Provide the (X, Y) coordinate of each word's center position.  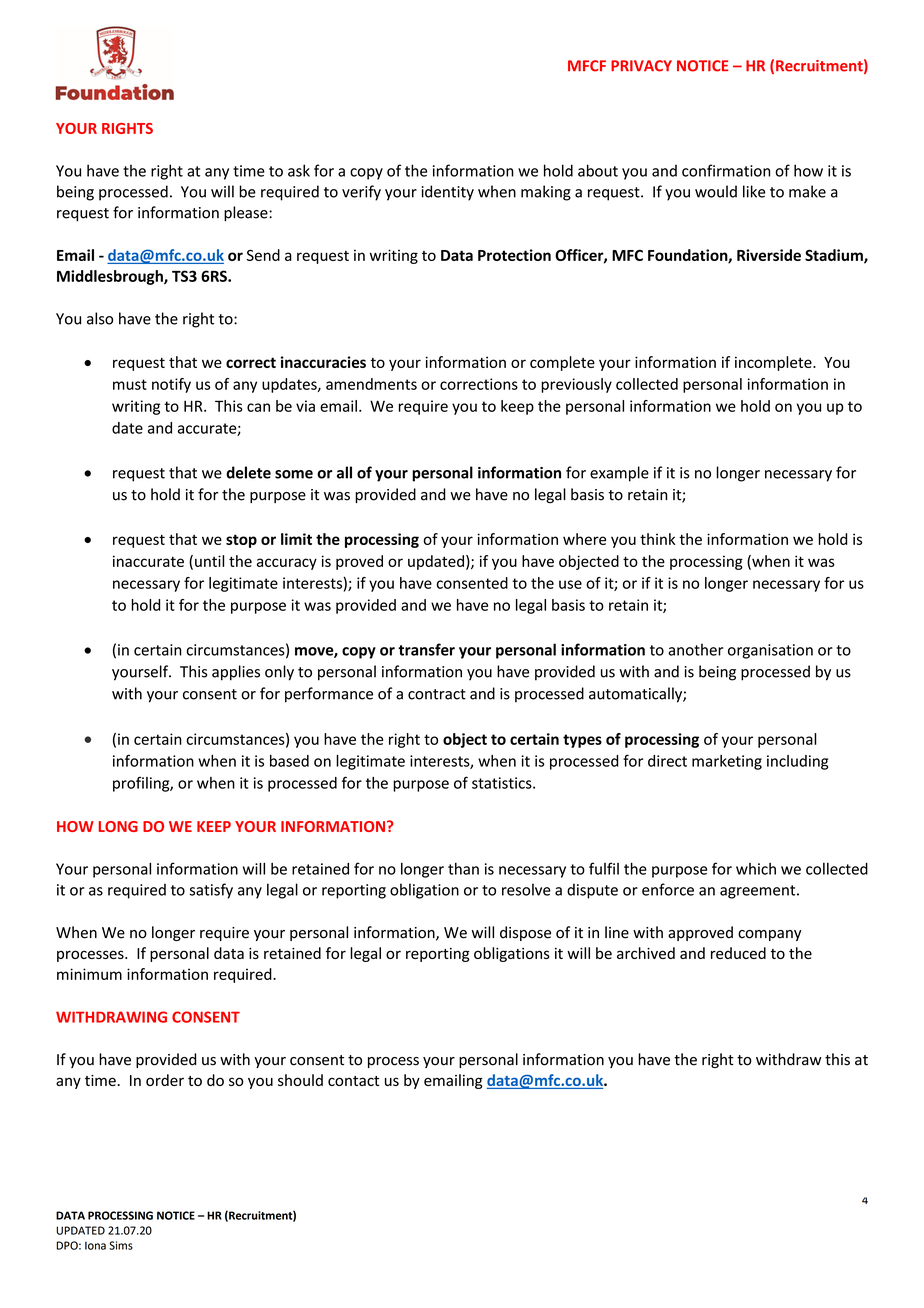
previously (576, 385)
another (696, 649)
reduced (738, 953)
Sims (121, 1245)
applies (236, 673)
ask (299, 170)
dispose (525, 933)
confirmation (726, 170)
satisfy (211, 891)
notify (171, 385)
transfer (426, 649)
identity (448, 193)
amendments (371, 384)
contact (353, 1081)
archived (646, 953)
